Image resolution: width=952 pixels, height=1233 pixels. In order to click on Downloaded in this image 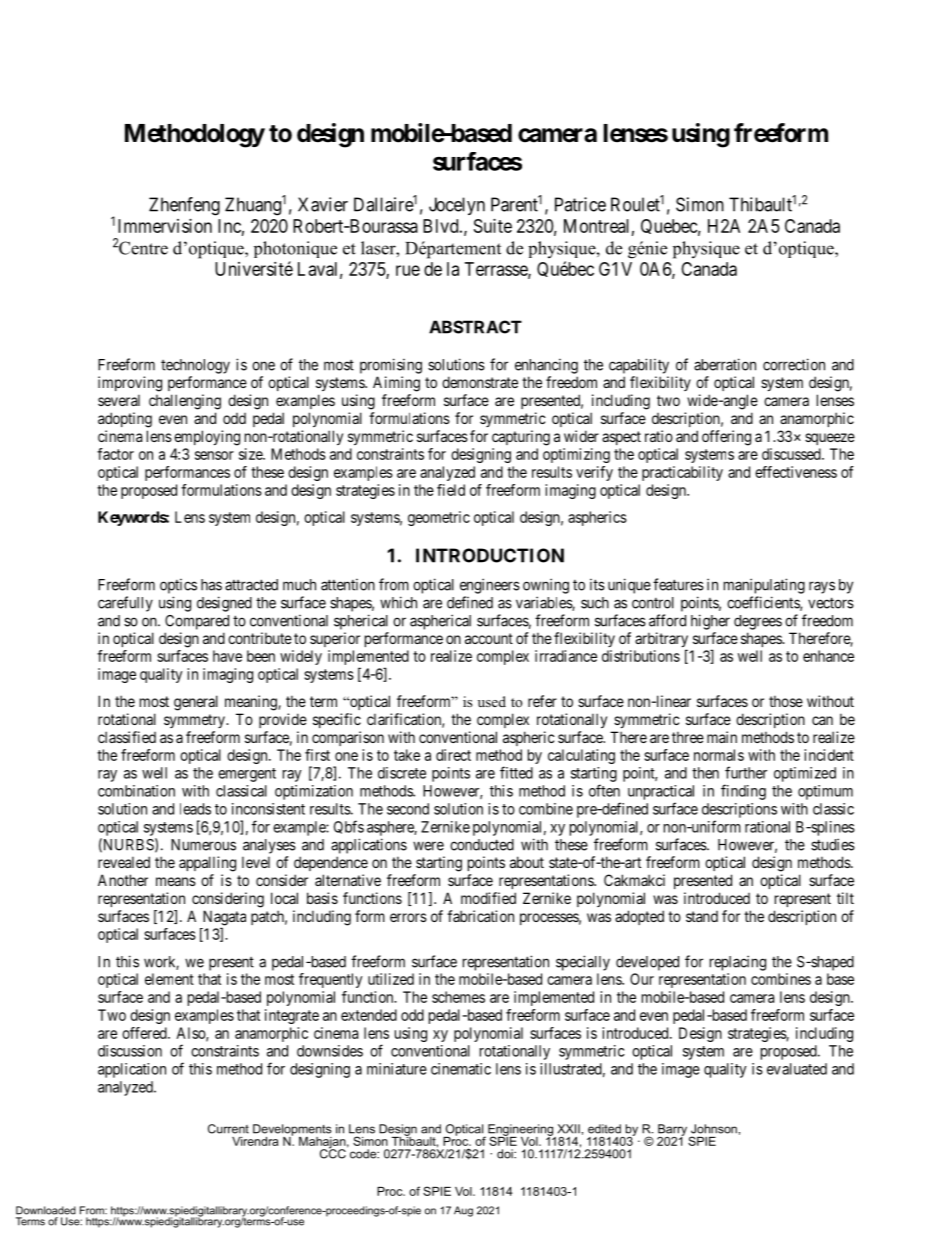, I will do `click(46, 1210)`.
